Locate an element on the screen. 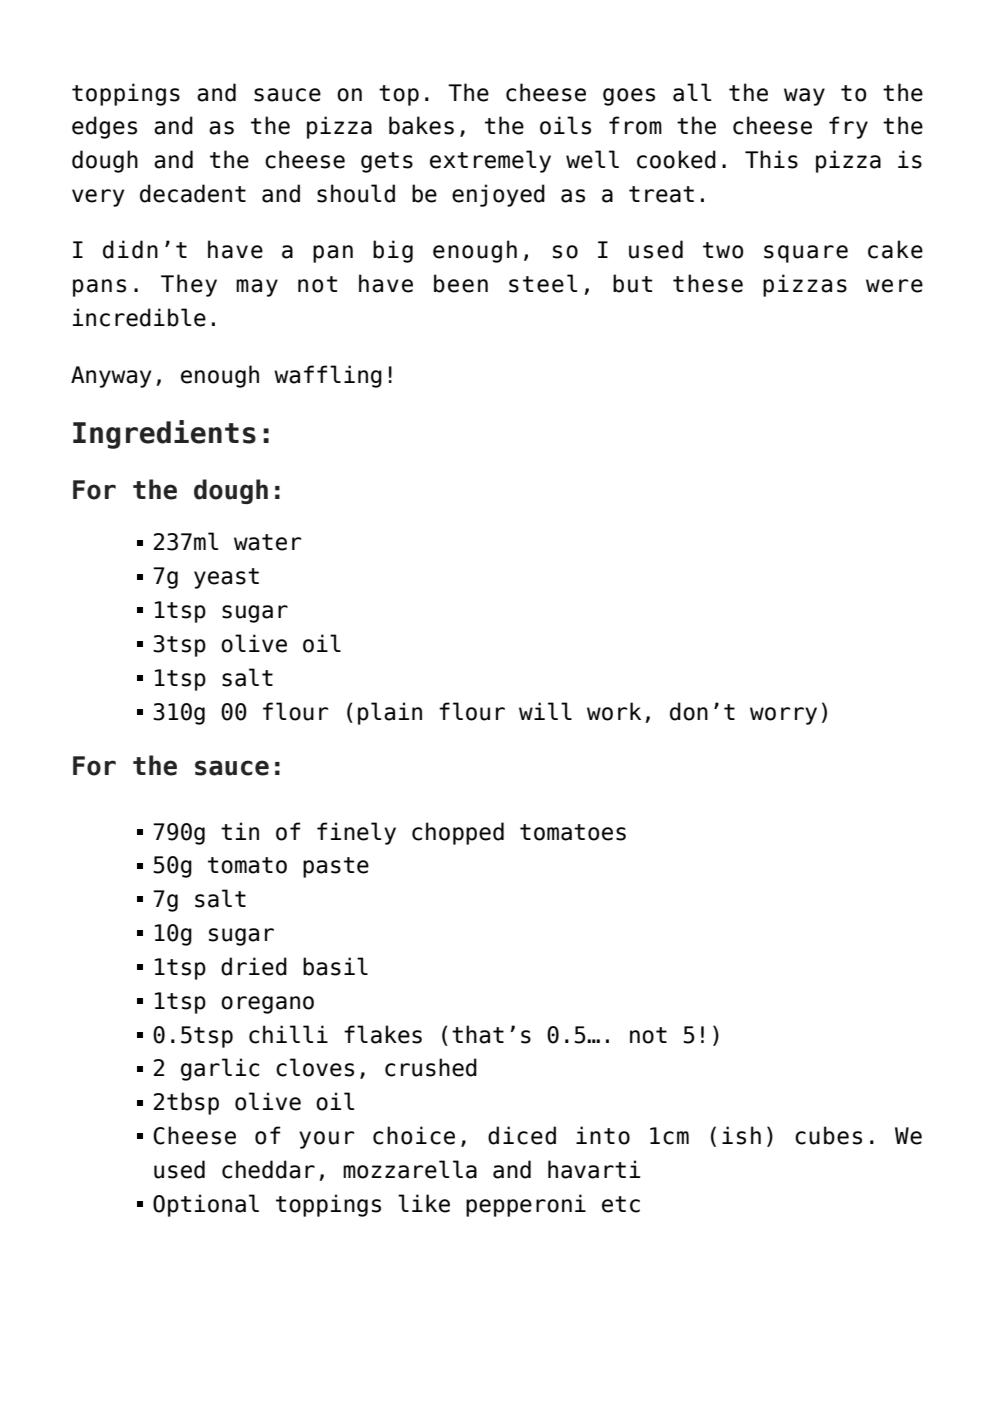 This screenshot has height=1407, width=995. fry is located at coordinates (848, 127).
